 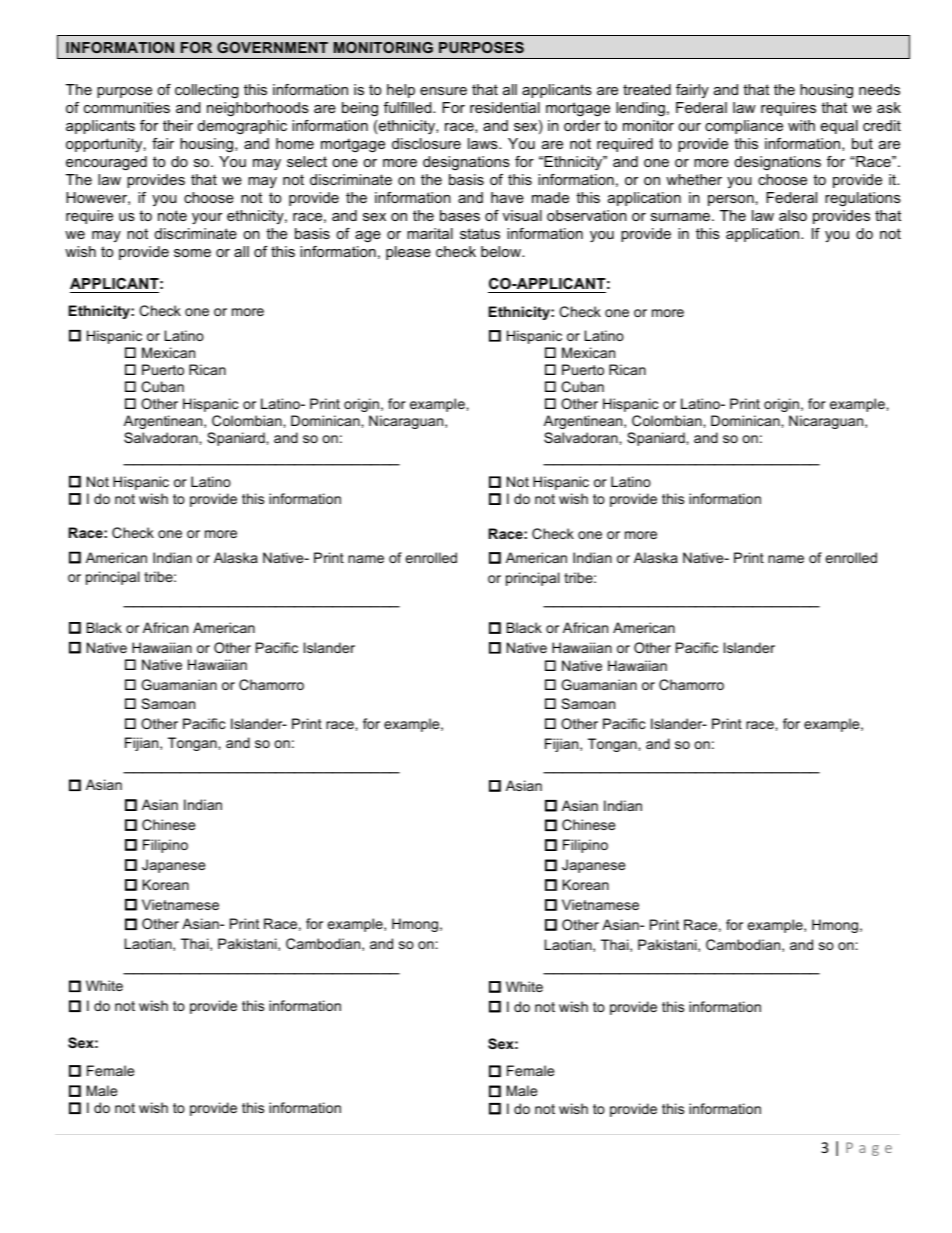 I want to click on observation, so click(x=587, y=215).
